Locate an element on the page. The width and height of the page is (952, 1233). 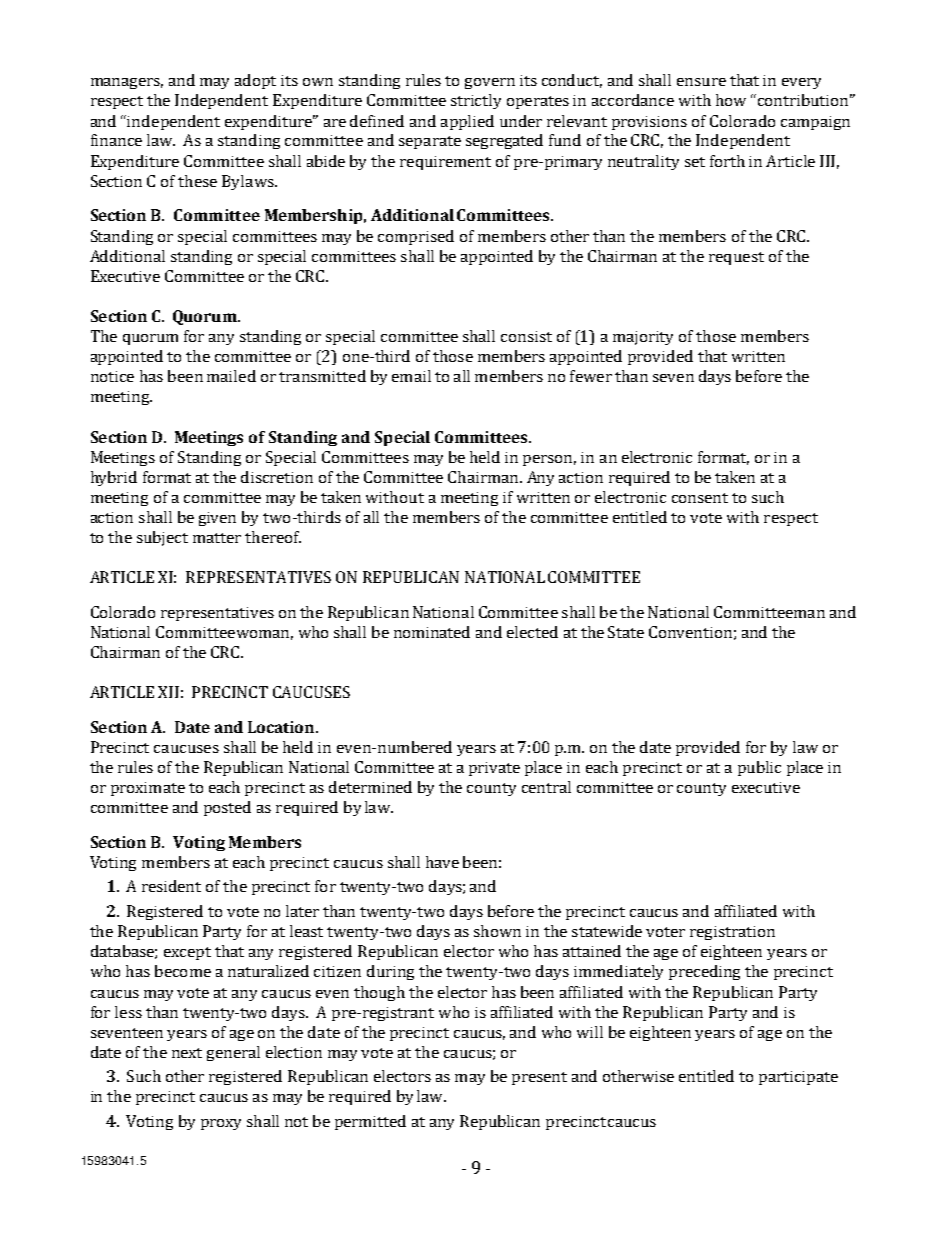
email is located at coordinates (411, 376).
